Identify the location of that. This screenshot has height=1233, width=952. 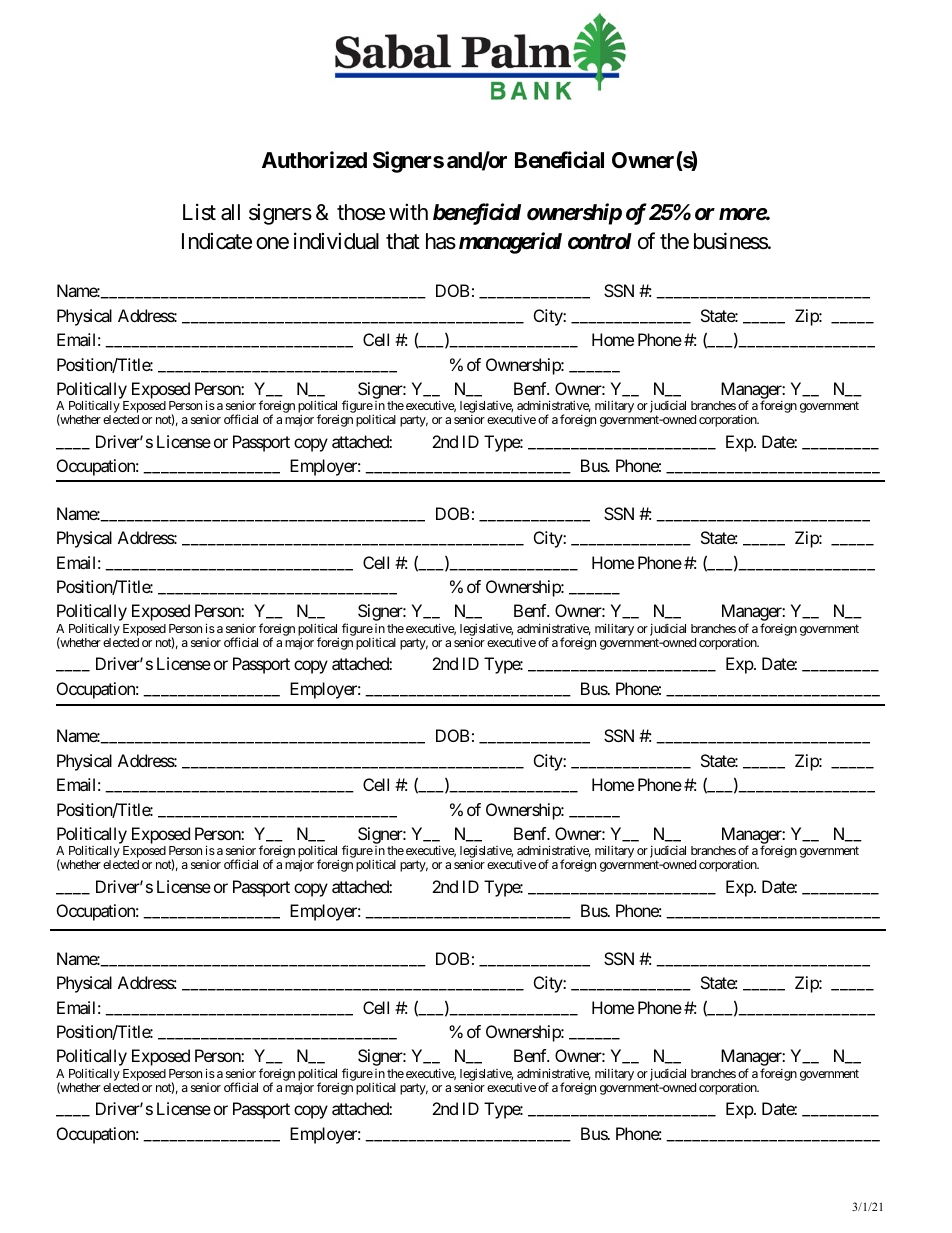
(403, 241).
